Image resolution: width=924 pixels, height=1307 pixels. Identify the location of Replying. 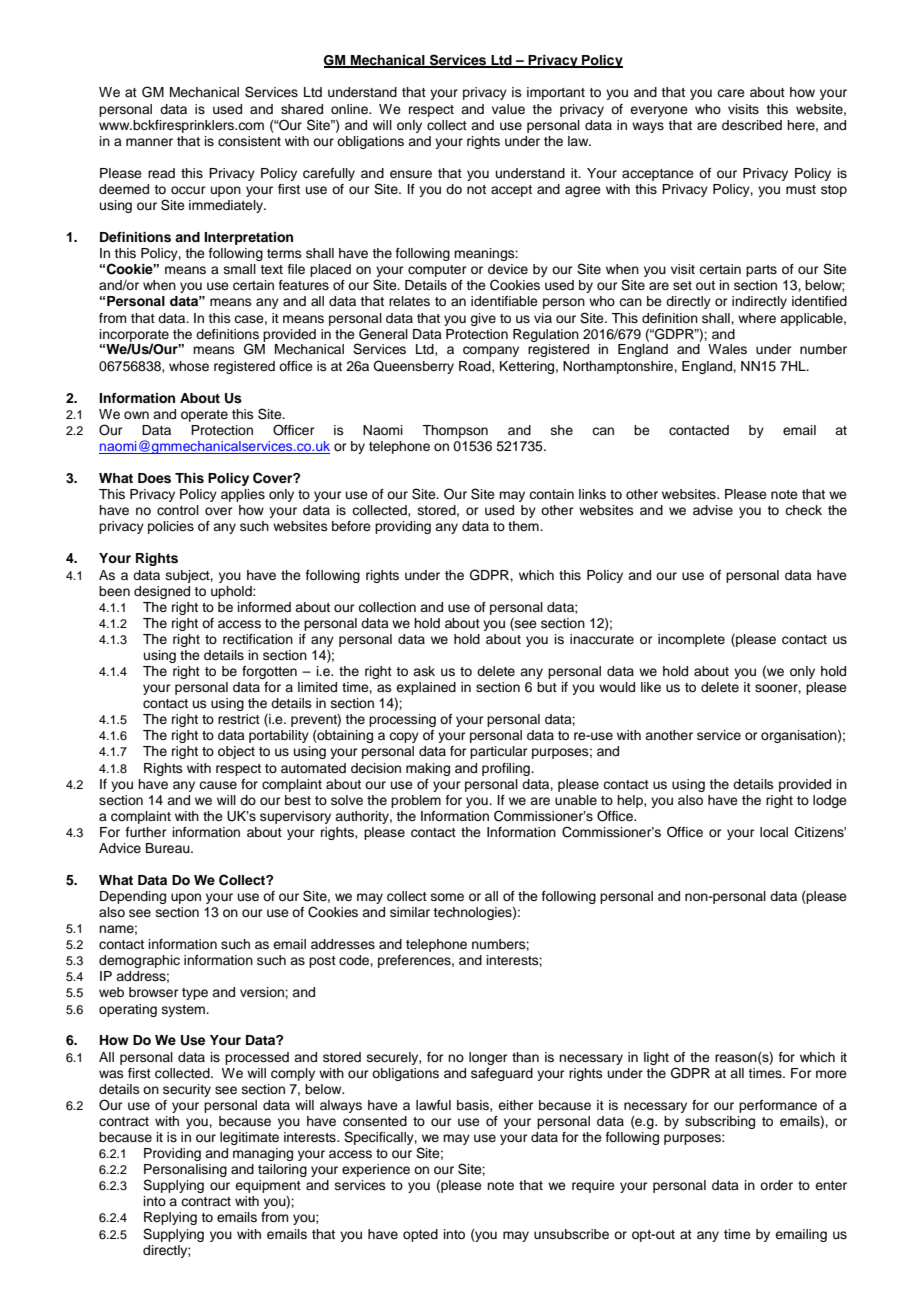
(170, 1218).
